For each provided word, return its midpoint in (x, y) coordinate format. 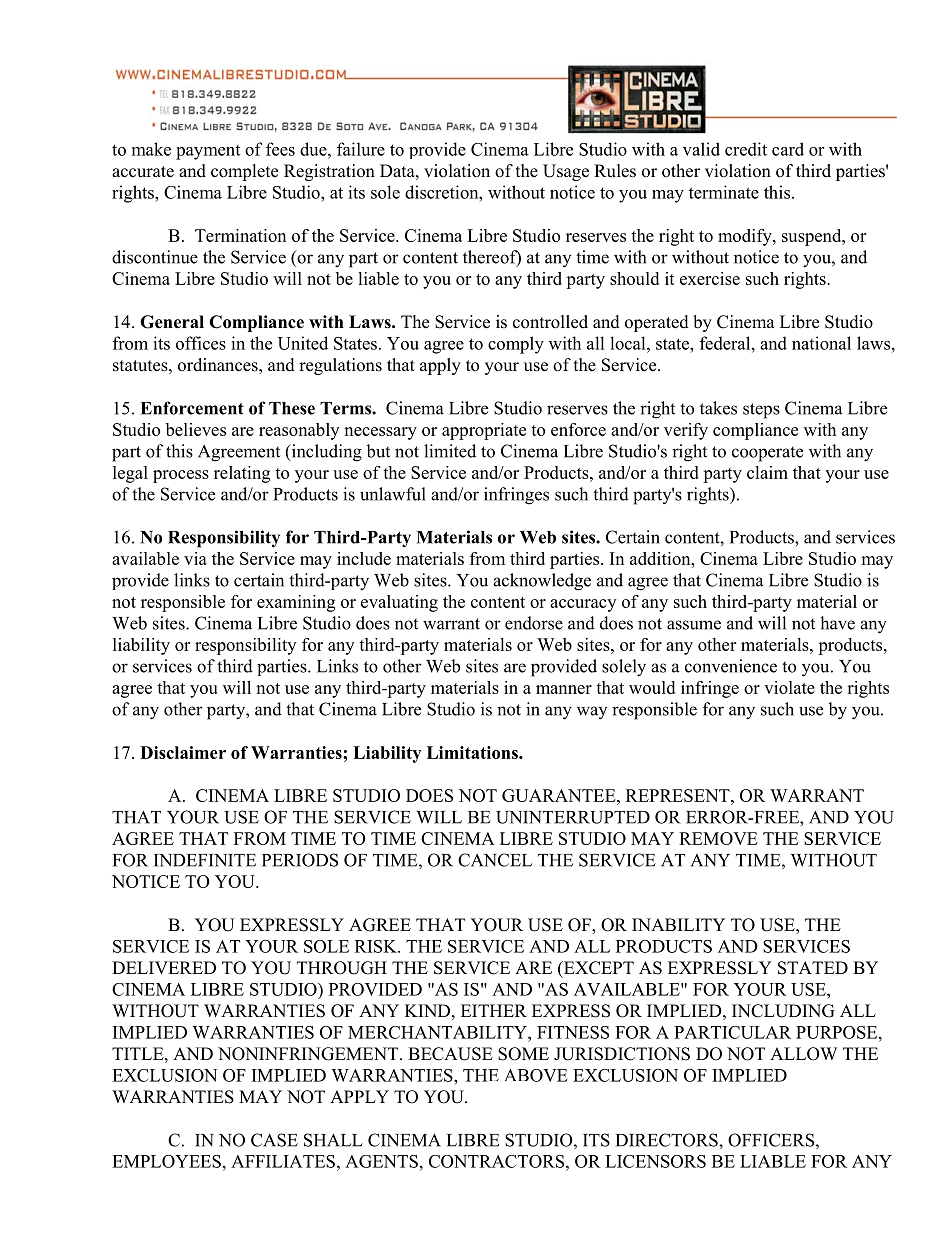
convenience (731, 666)
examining (296, 603)
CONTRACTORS (498, 1161)
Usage (566, 172)
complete (244, 172)
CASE (274, 1140)
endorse (534, 623)
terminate (724, 192)
